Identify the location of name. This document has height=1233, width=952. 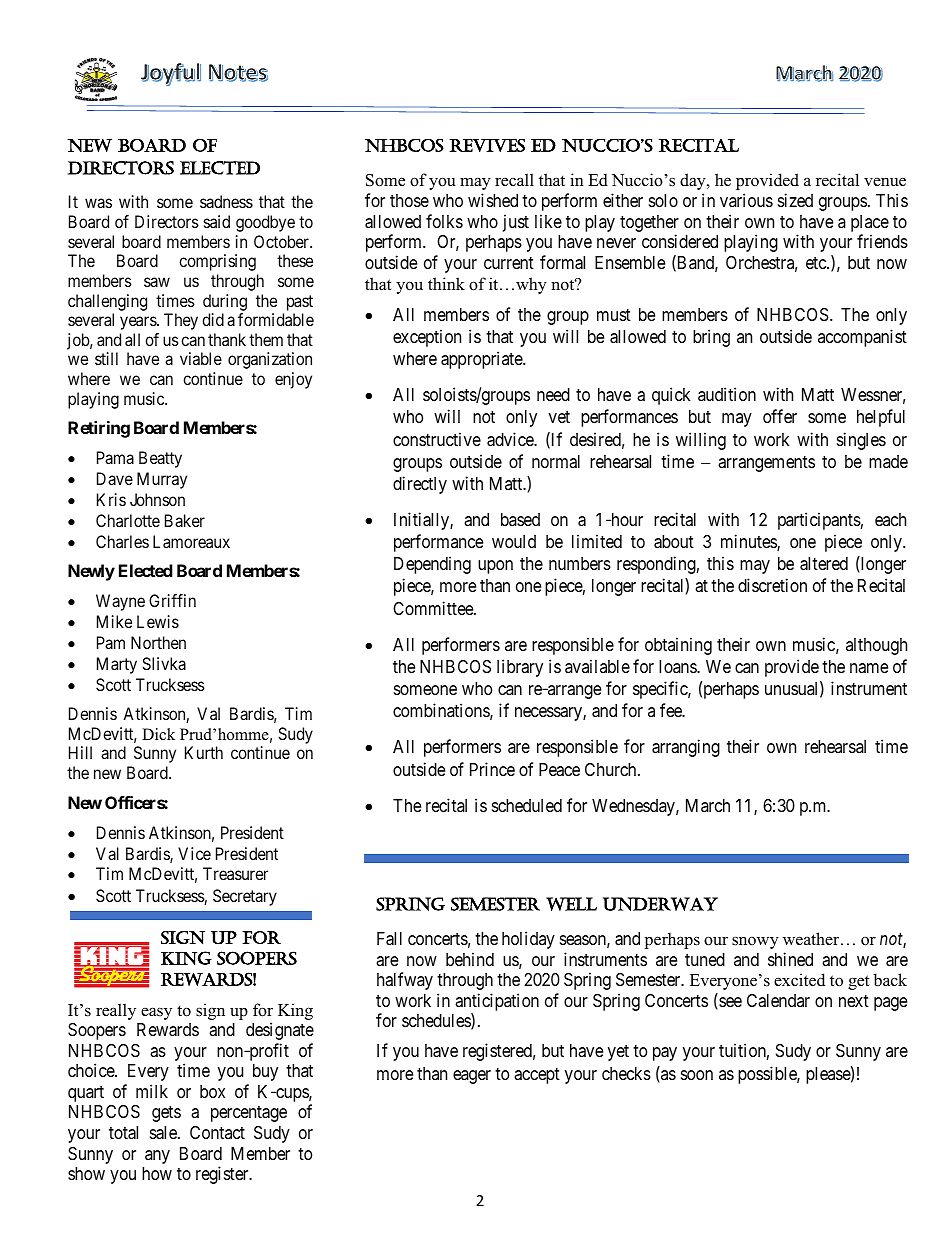
(869, 668).
